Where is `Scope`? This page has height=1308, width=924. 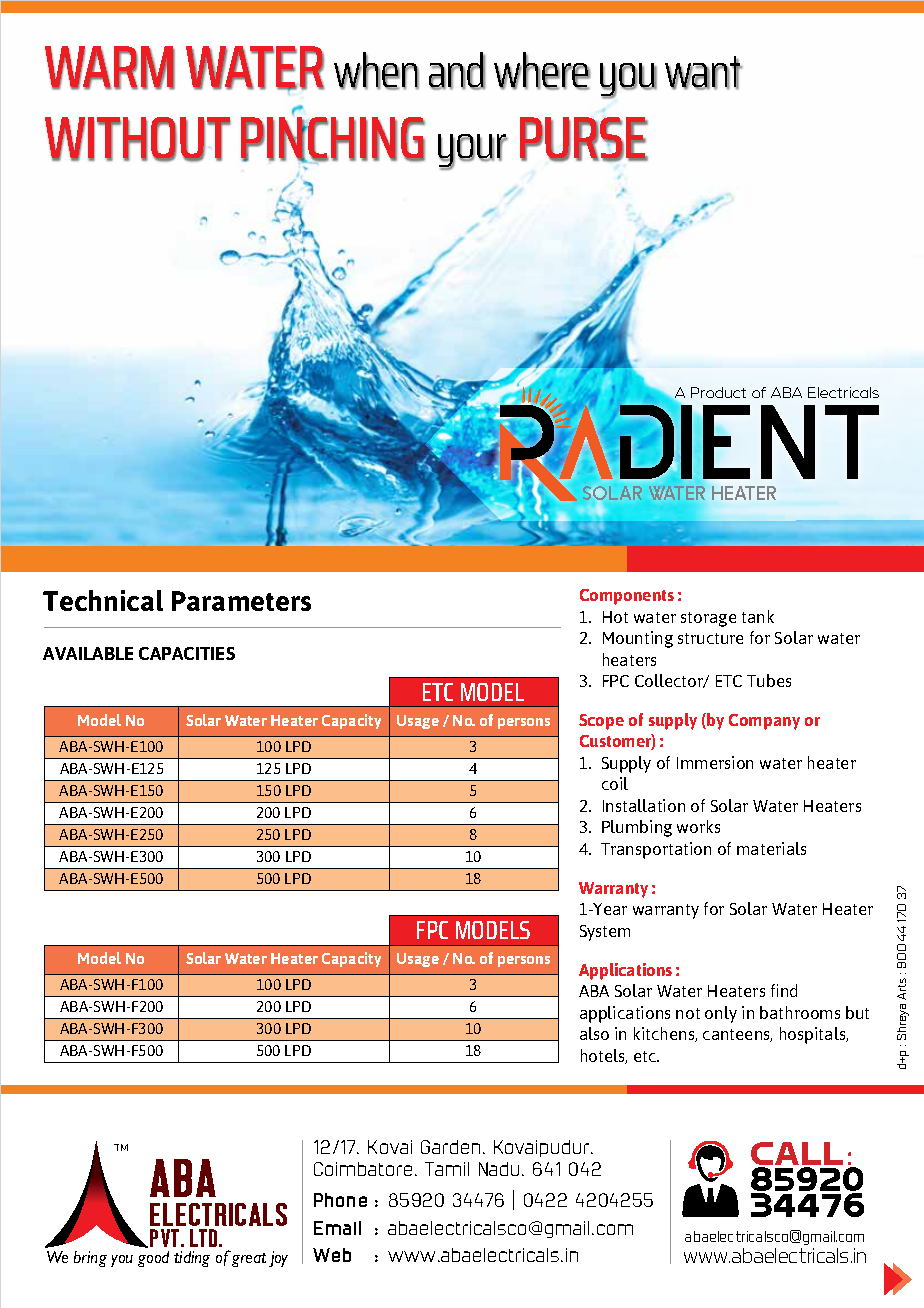 Scope is located at coordinates (601, 722).
